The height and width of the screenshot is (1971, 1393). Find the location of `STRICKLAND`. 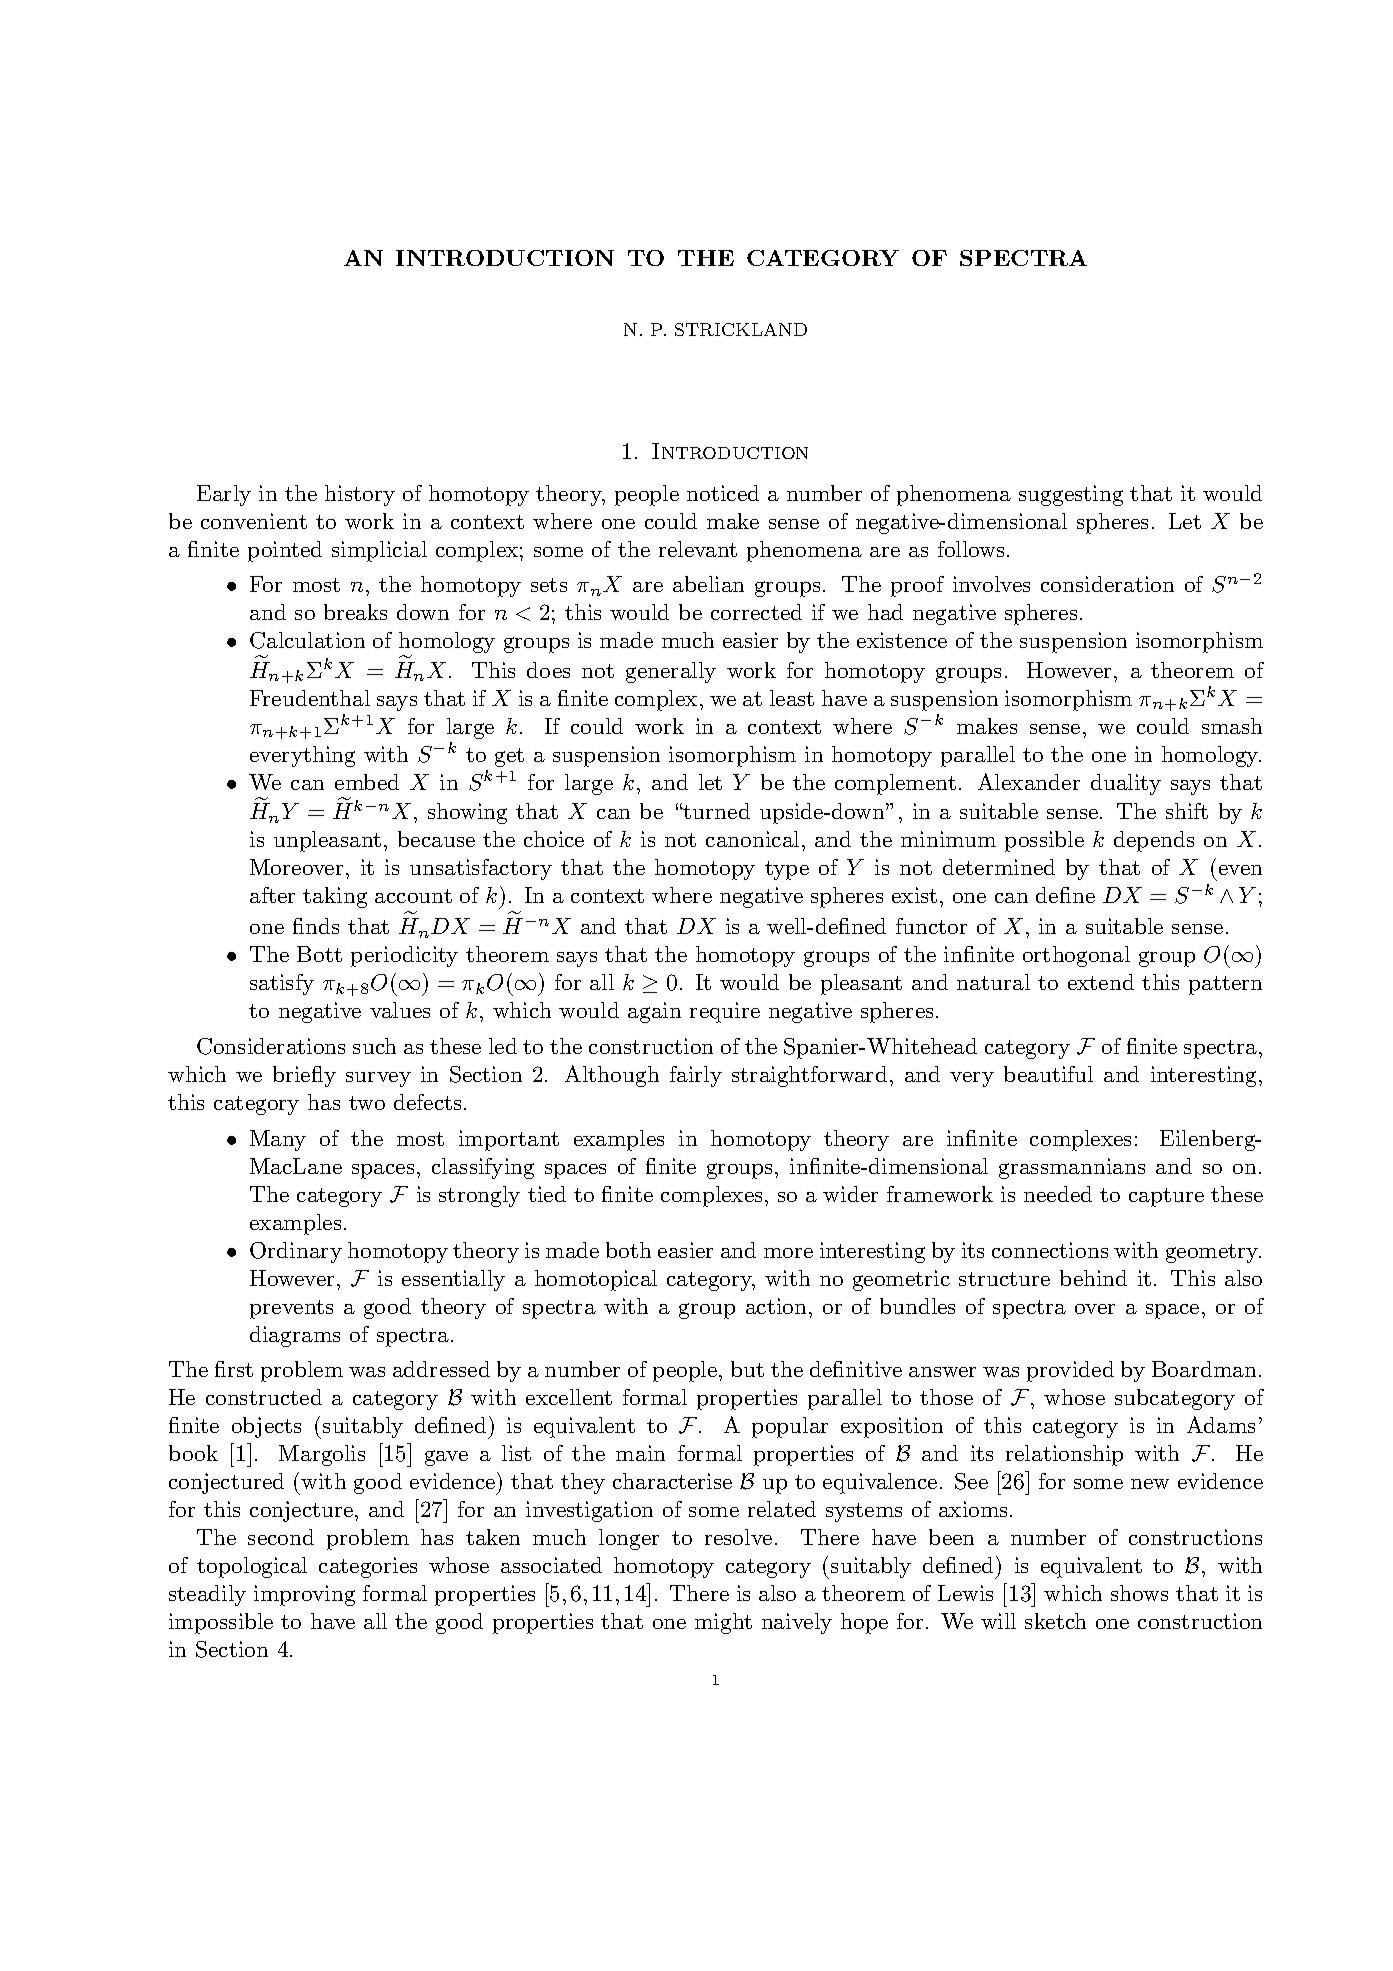

STRICKLAND is located at coordinates (741, 329).
